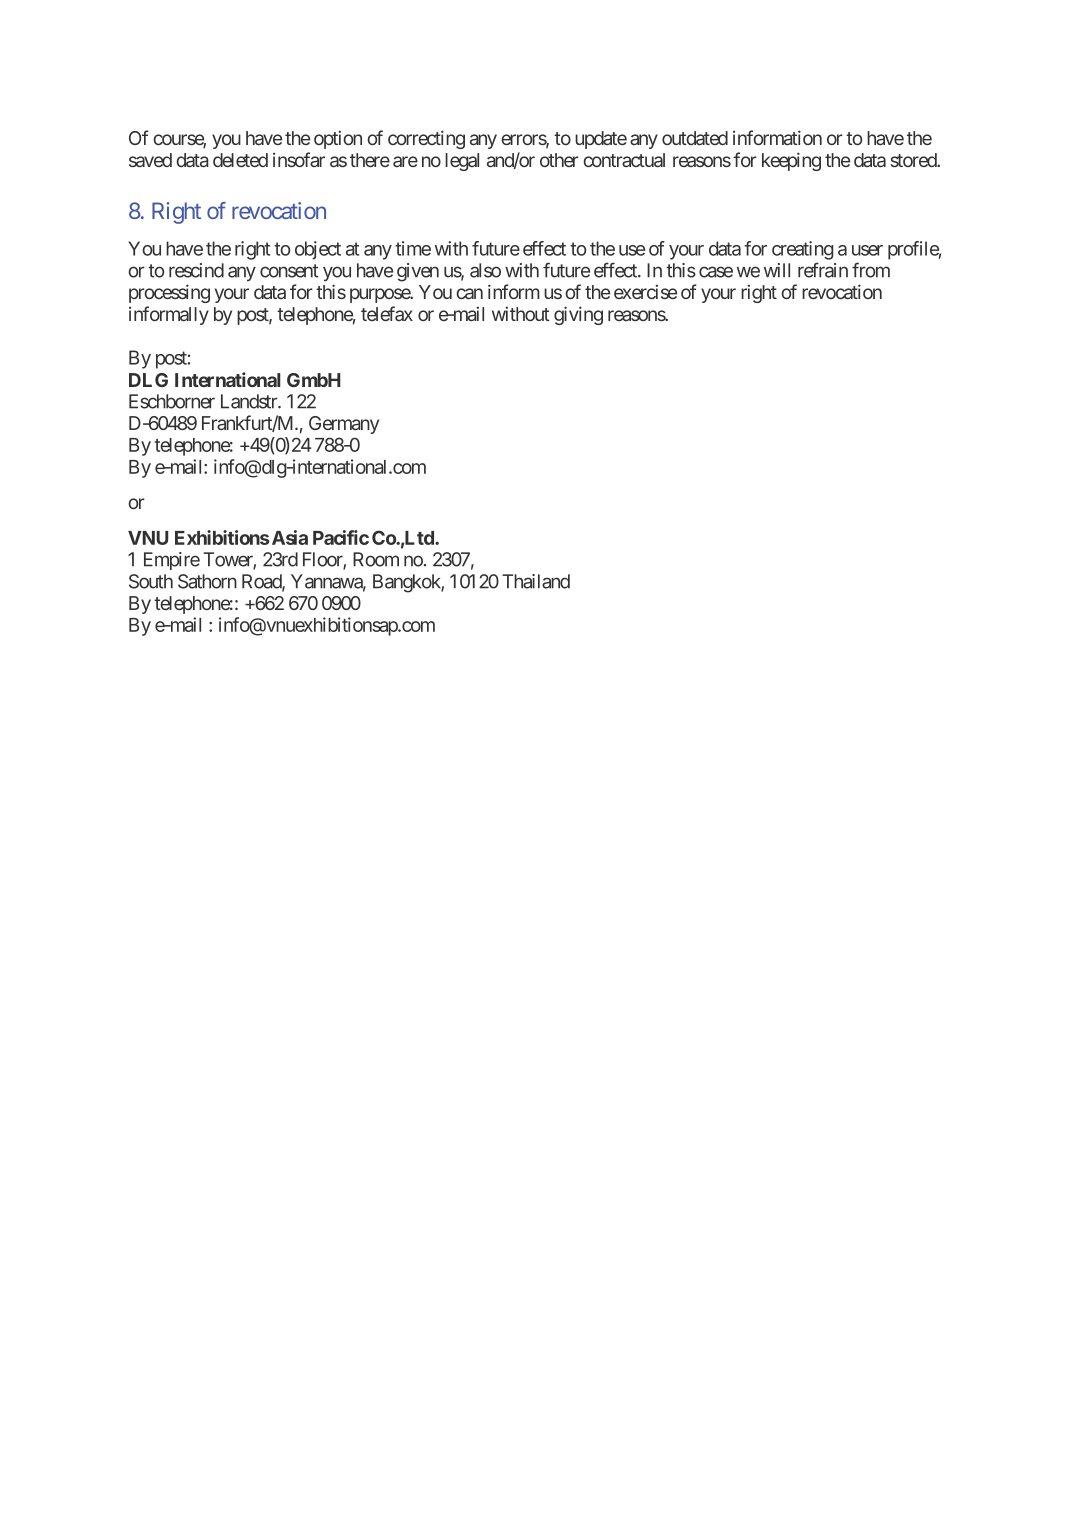 This page has width=1076, height=1522. I want to click on Room, so click(376, 559).
